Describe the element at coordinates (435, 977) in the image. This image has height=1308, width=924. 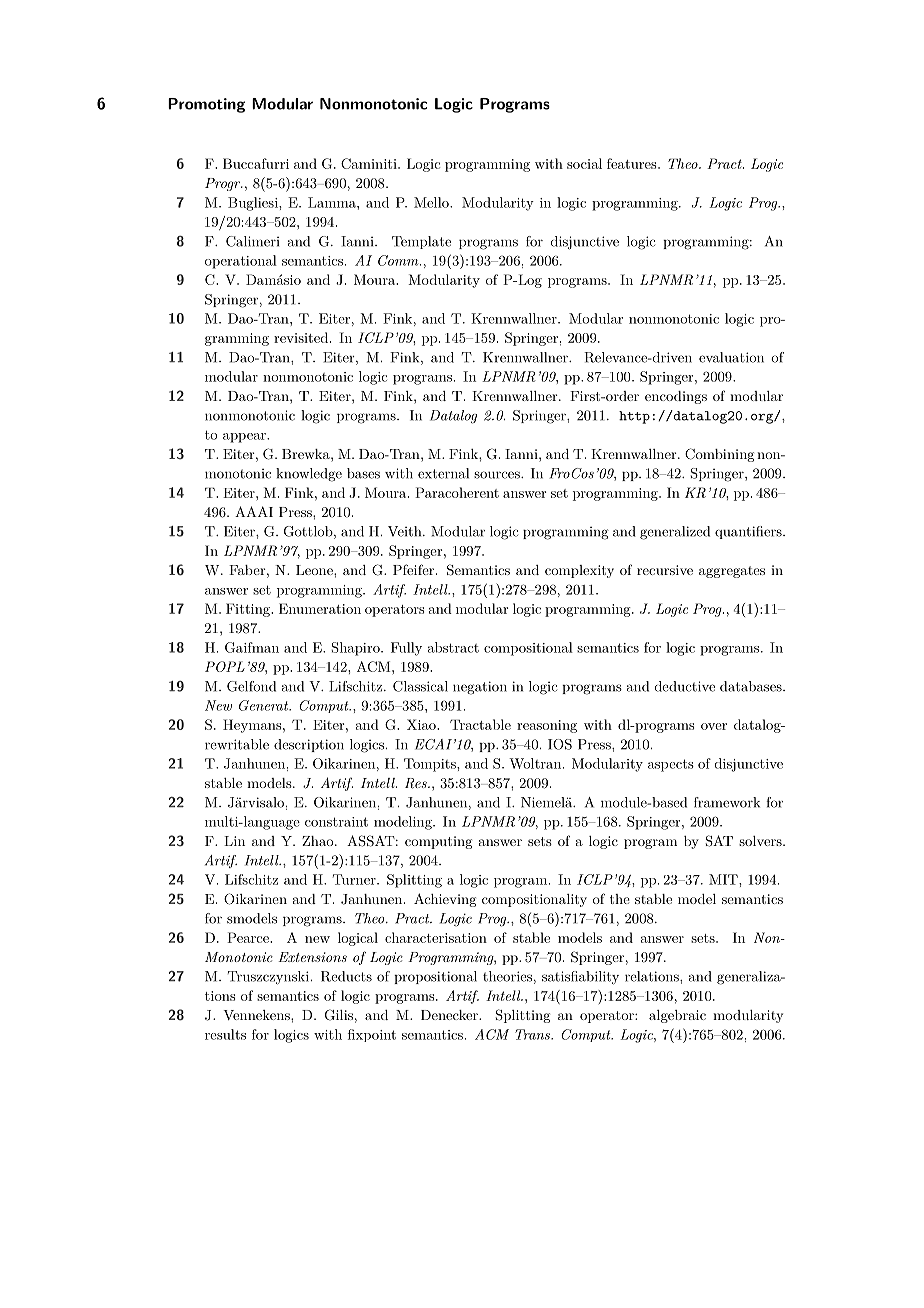
I see `propositional` at that location.
